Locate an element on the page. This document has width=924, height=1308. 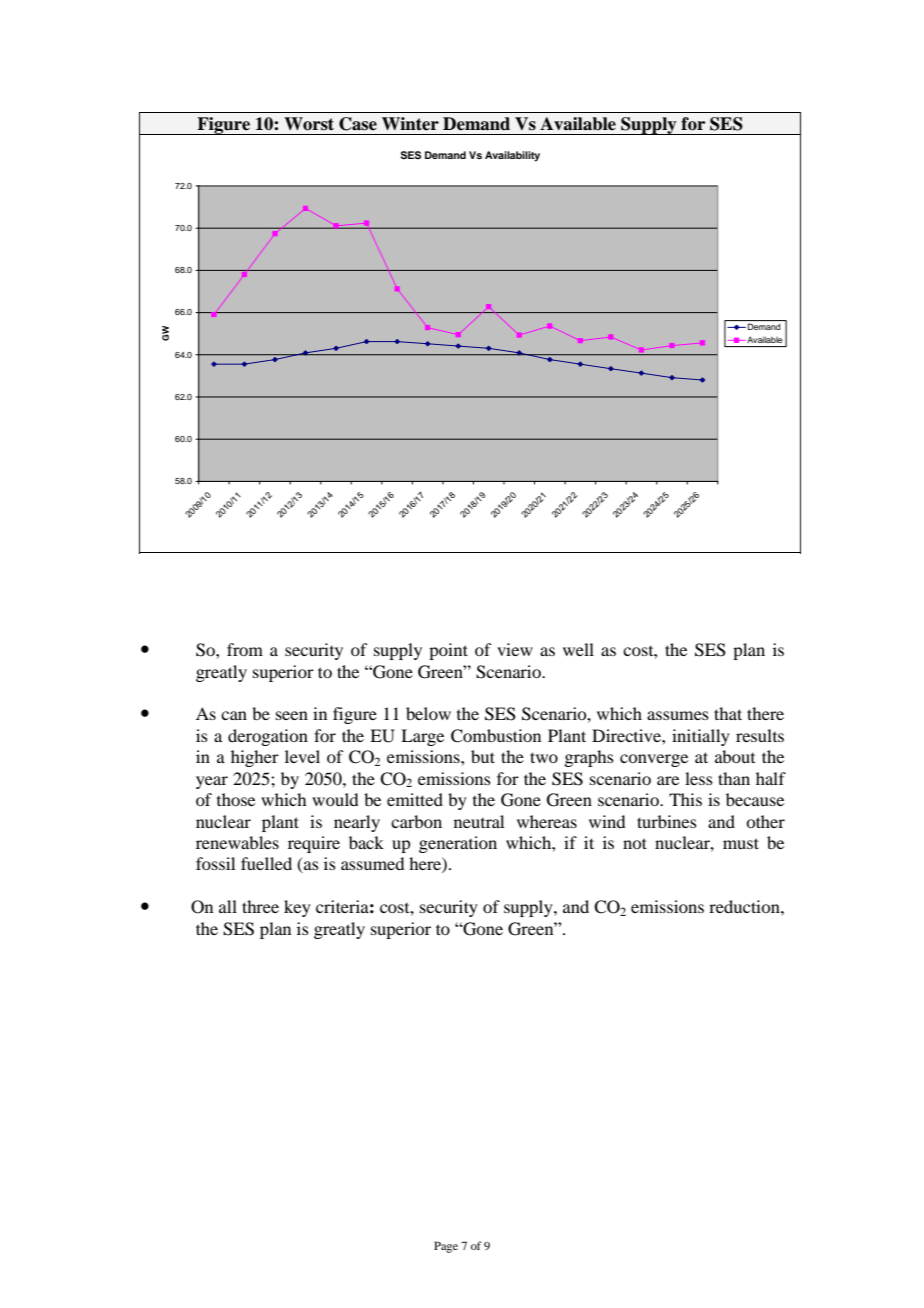
from is located at coordinates (245, 649).
